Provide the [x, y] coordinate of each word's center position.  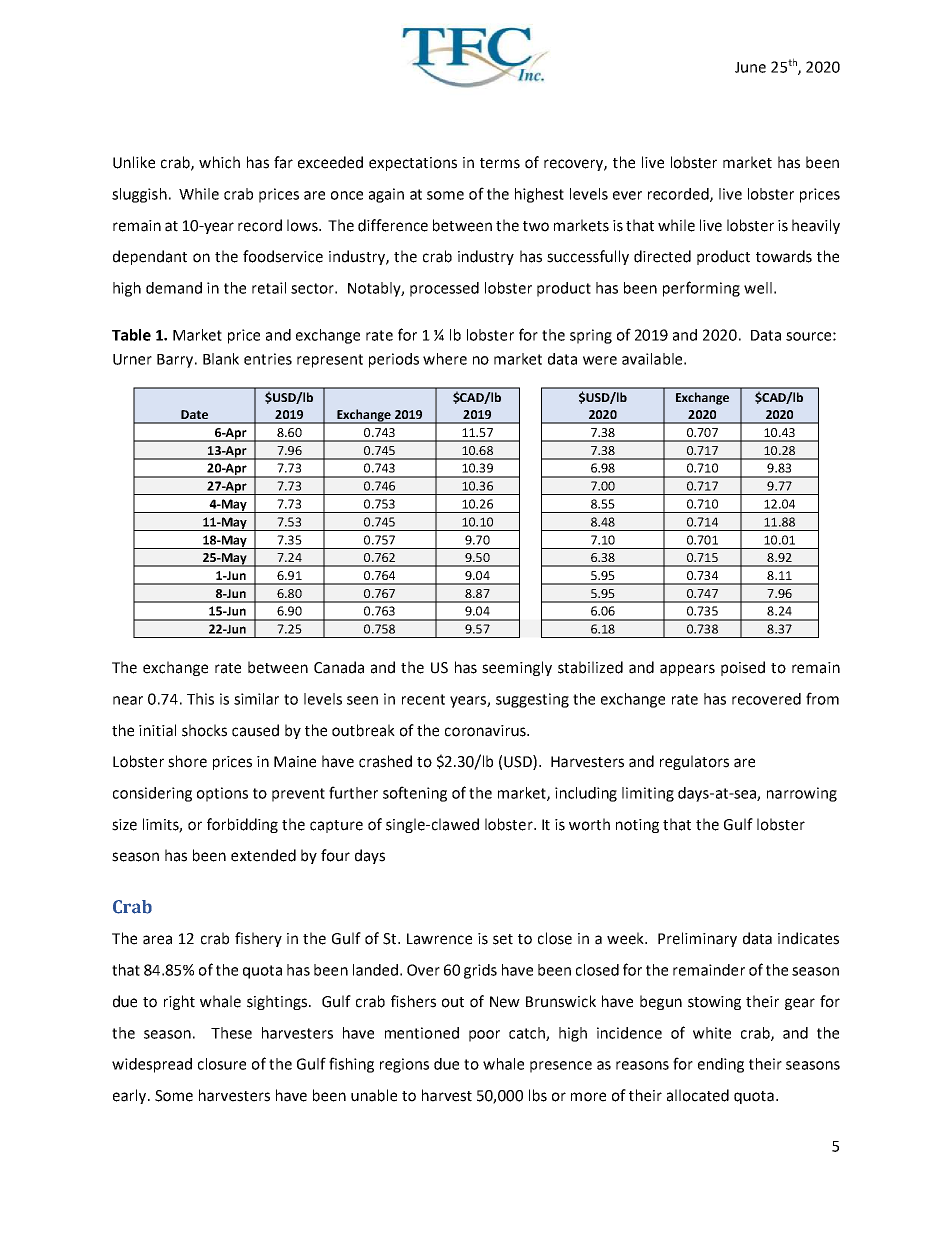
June [750, 67]
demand [174, 288]
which [219, 162]
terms [500, 163]
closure [222, 1064]
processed [444, 289]
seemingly [517, 668]
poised [743, 668]
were [600, 360]
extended [263, 855]
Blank [221, 359]
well [758, 288]
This [200, 699]
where [445, 359]
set [503, 939]
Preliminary [697, 939]
